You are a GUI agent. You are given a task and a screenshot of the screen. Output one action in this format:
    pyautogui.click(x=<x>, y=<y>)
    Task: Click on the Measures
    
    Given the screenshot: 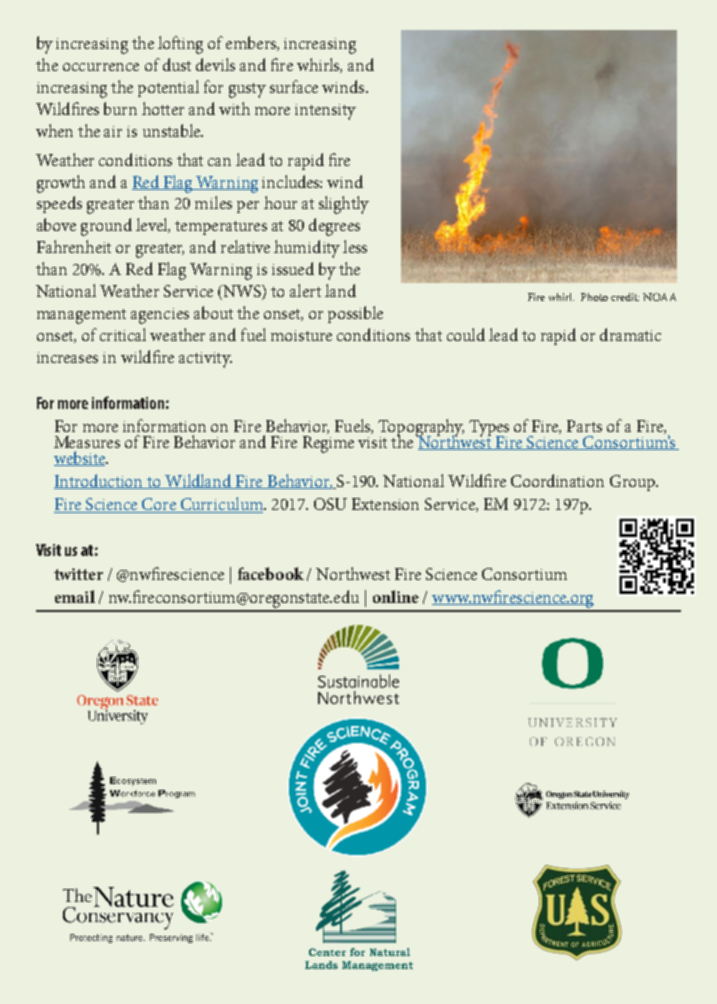 What is the action you would take?
    pyautogui.click(x=87, y=442)
